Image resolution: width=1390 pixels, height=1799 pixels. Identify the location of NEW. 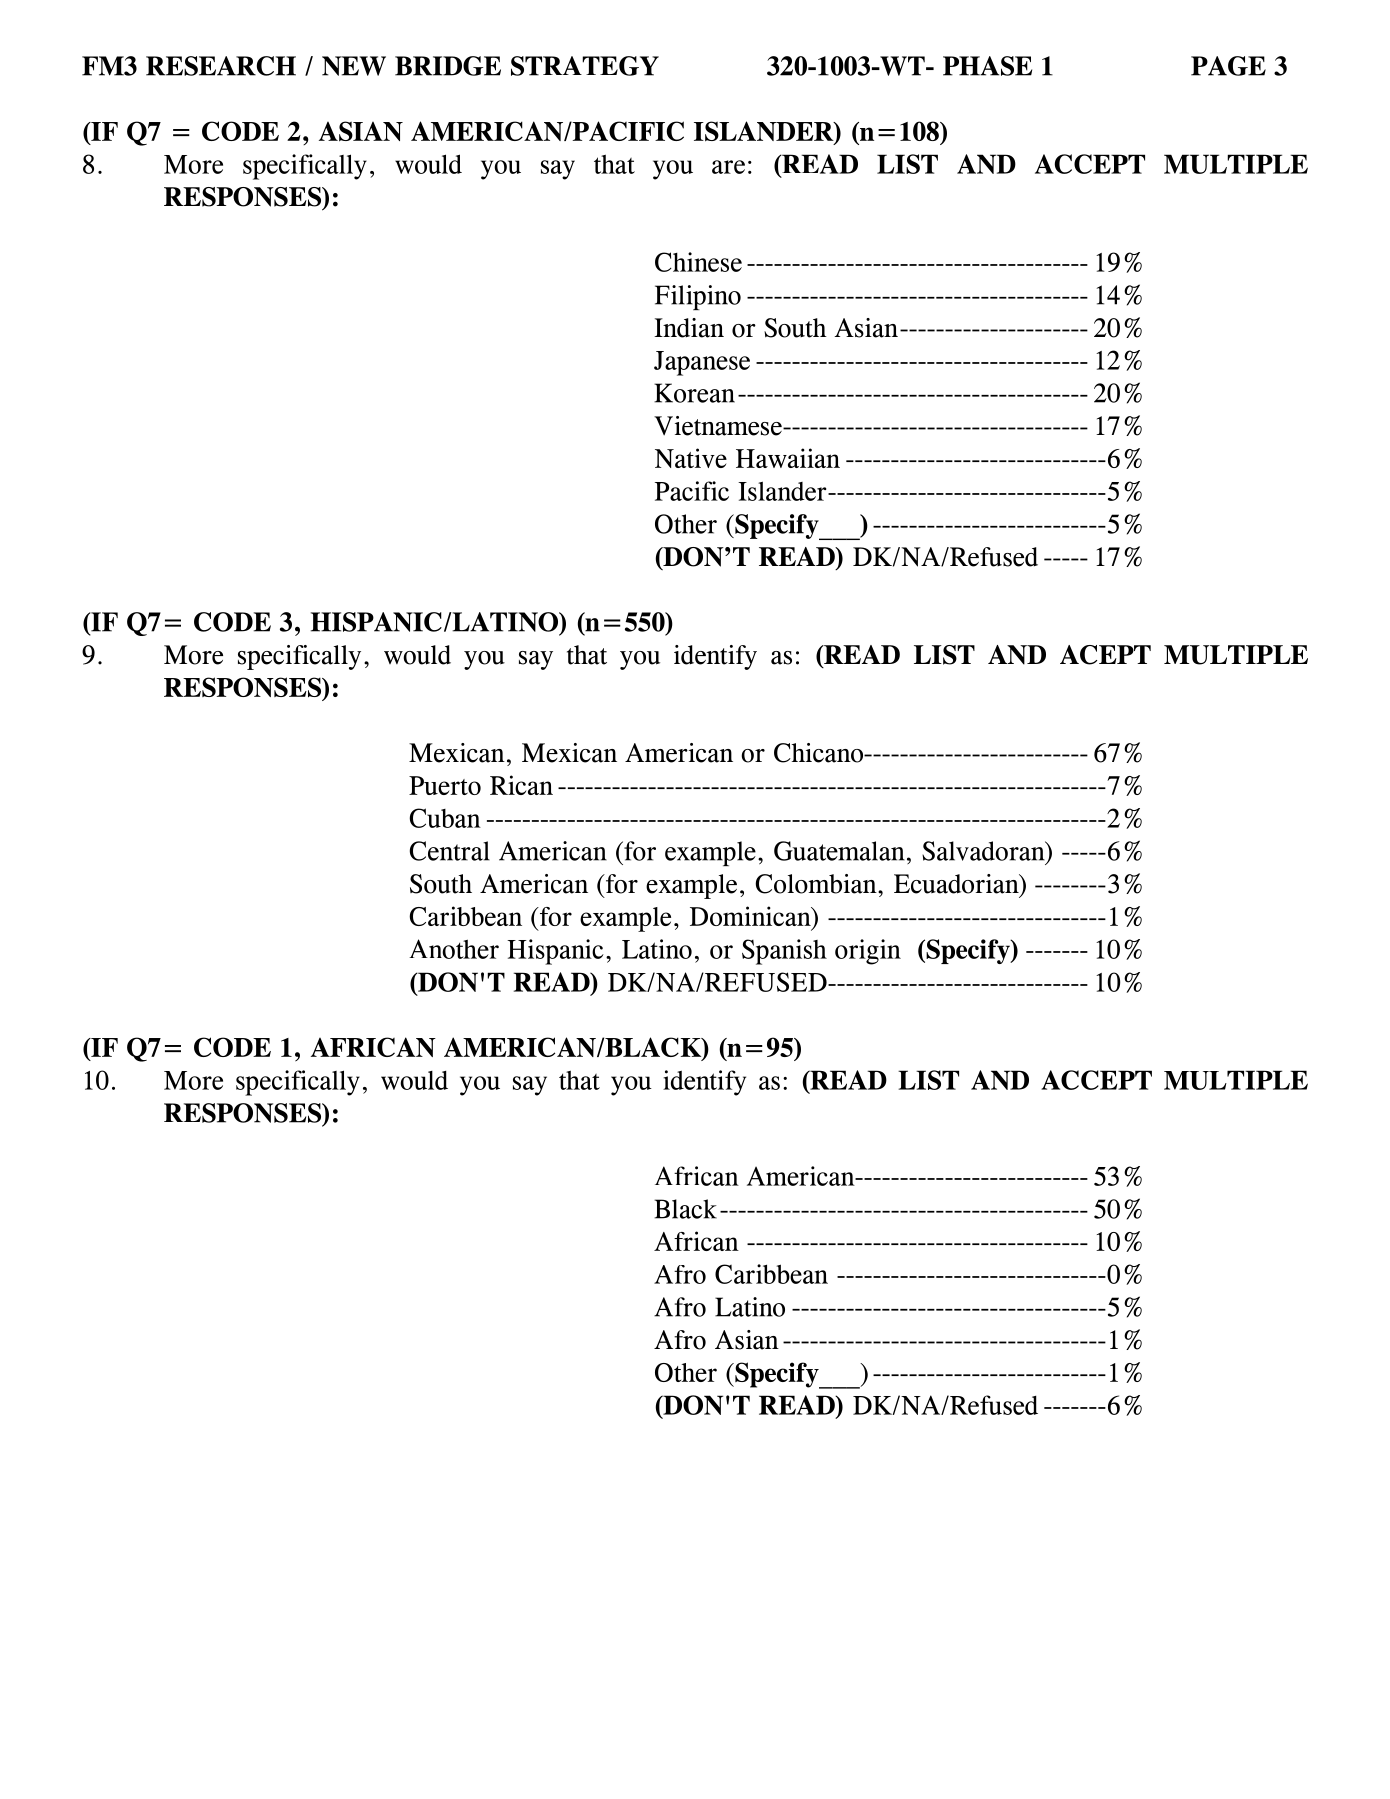
(354, 66).
